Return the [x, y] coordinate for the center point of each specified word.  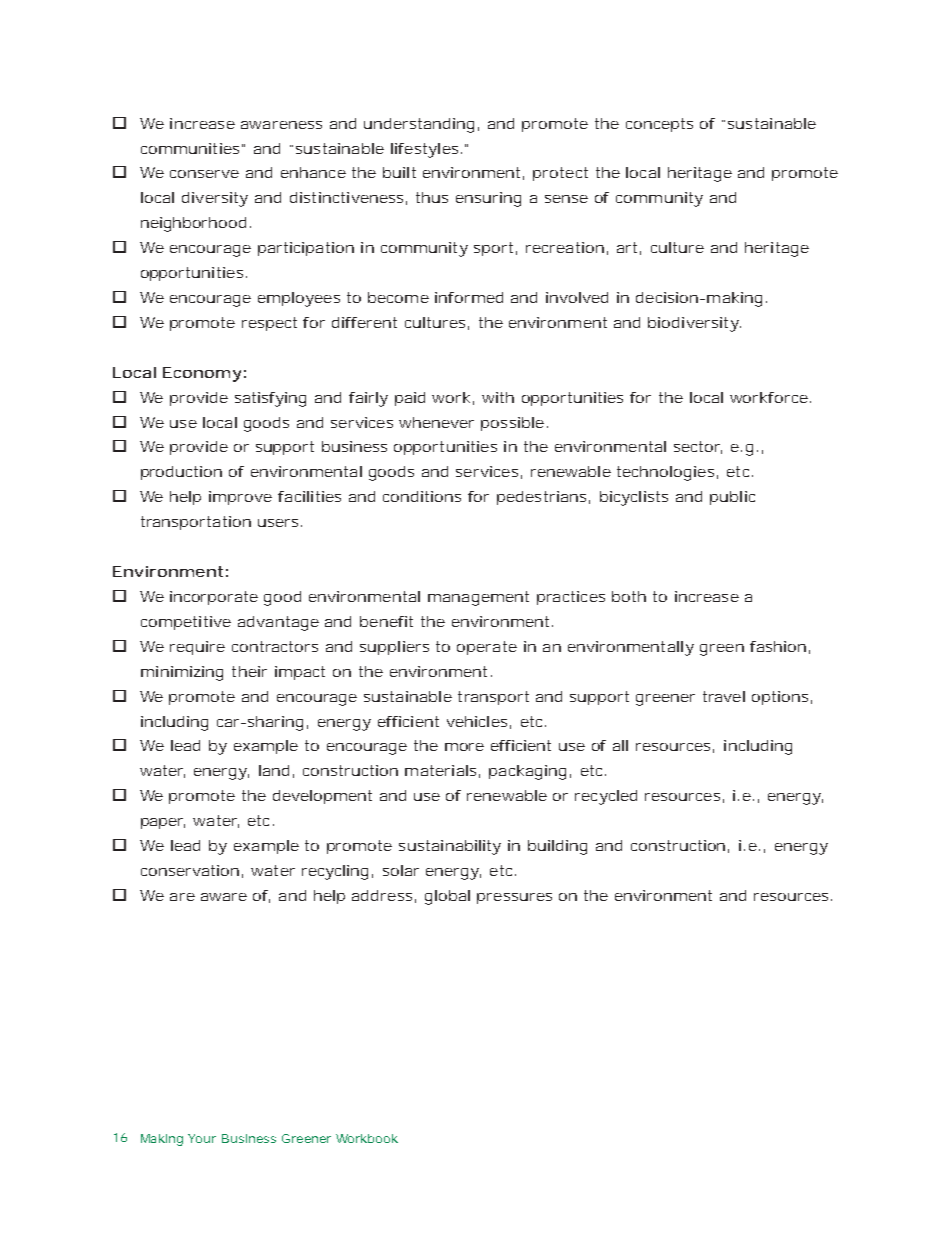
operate [487, 648]
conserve [204, 174]
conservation [190, 870]
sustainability [450, 847]
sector [698, 447]
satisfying [270, 399]
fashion [778, 646]
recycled [606, 797]
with [498, 397]
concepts [659, 125]
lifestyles [424, 150]
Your [202, 1138]
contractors [275, 646]
